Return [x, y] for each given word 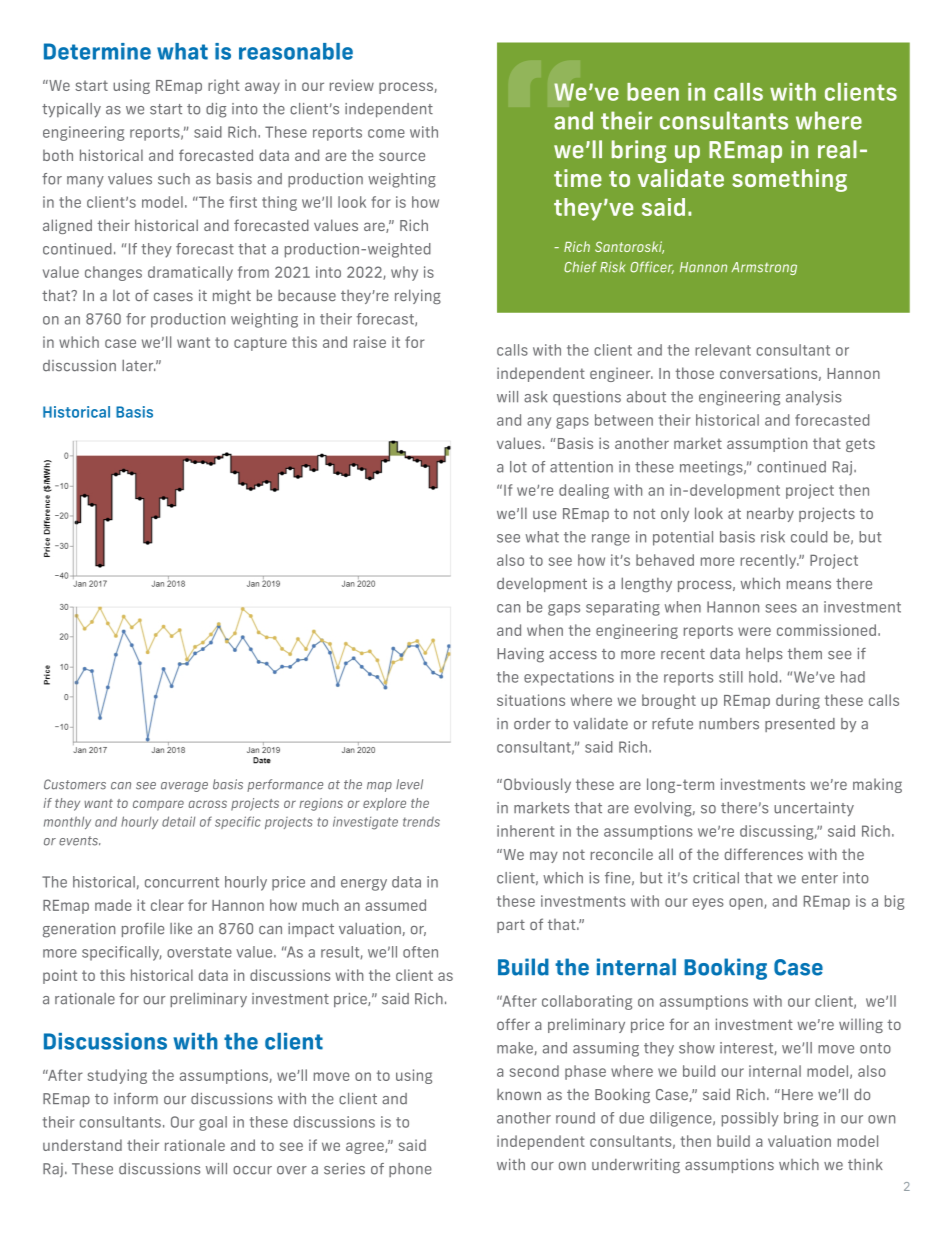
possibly [750, 1119]
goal [213, 1123]
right [224, 86]
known [519, 1094]
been [653, 92]
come [386, 133]
